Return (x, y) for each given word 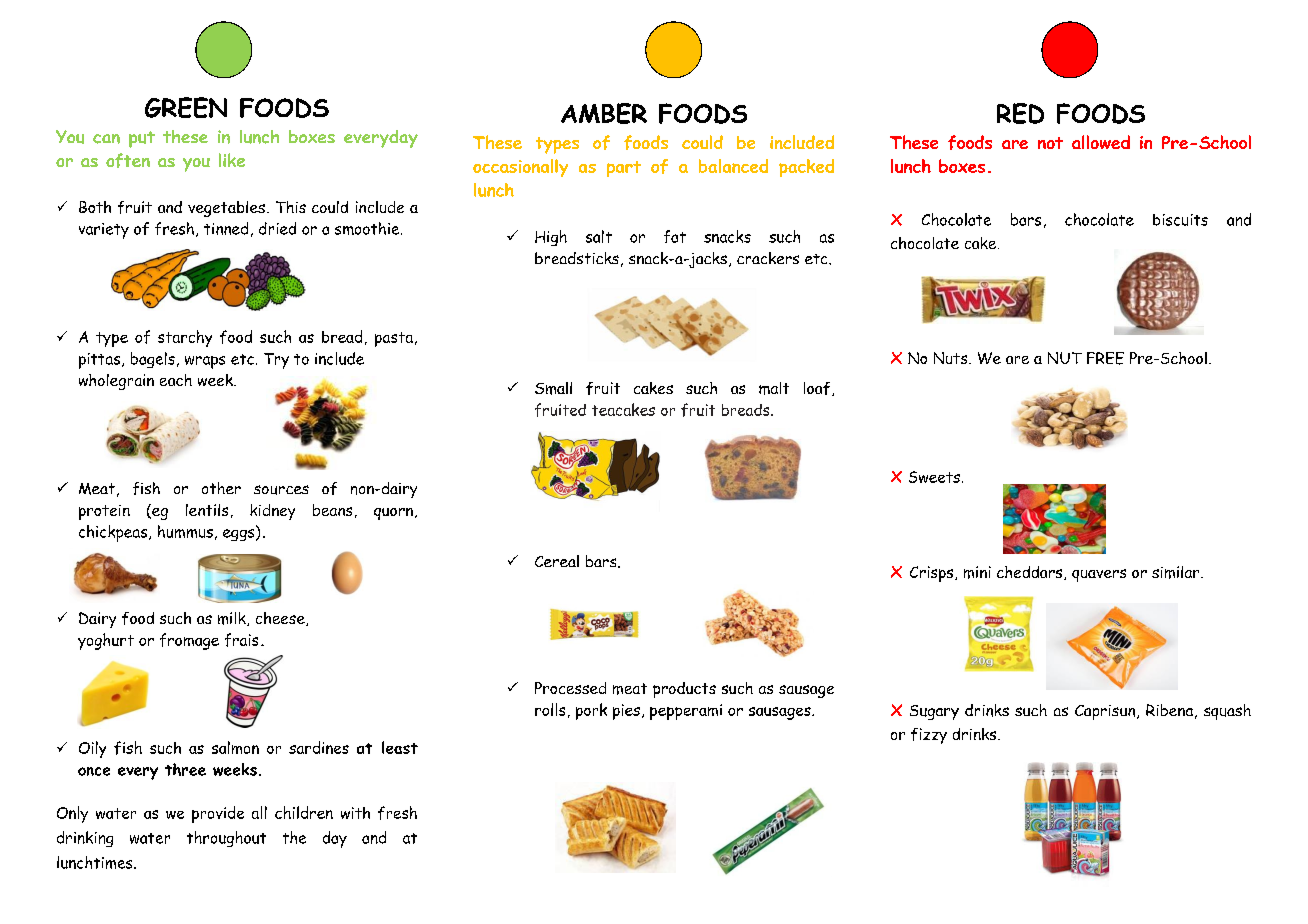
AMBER (604, 113)
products (684, 690)
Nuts (952, 358)
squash (1227, 712)
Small (553, 388)
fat (675, 236)
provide (218, 814)
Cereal (557, 561)
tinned (226, 228)
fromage (189, 641)
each (176, 380)
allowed (1101, 142)
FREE (1105, 358)
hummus (185, 531)
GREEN (186, 107)
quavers (1099, 575)
